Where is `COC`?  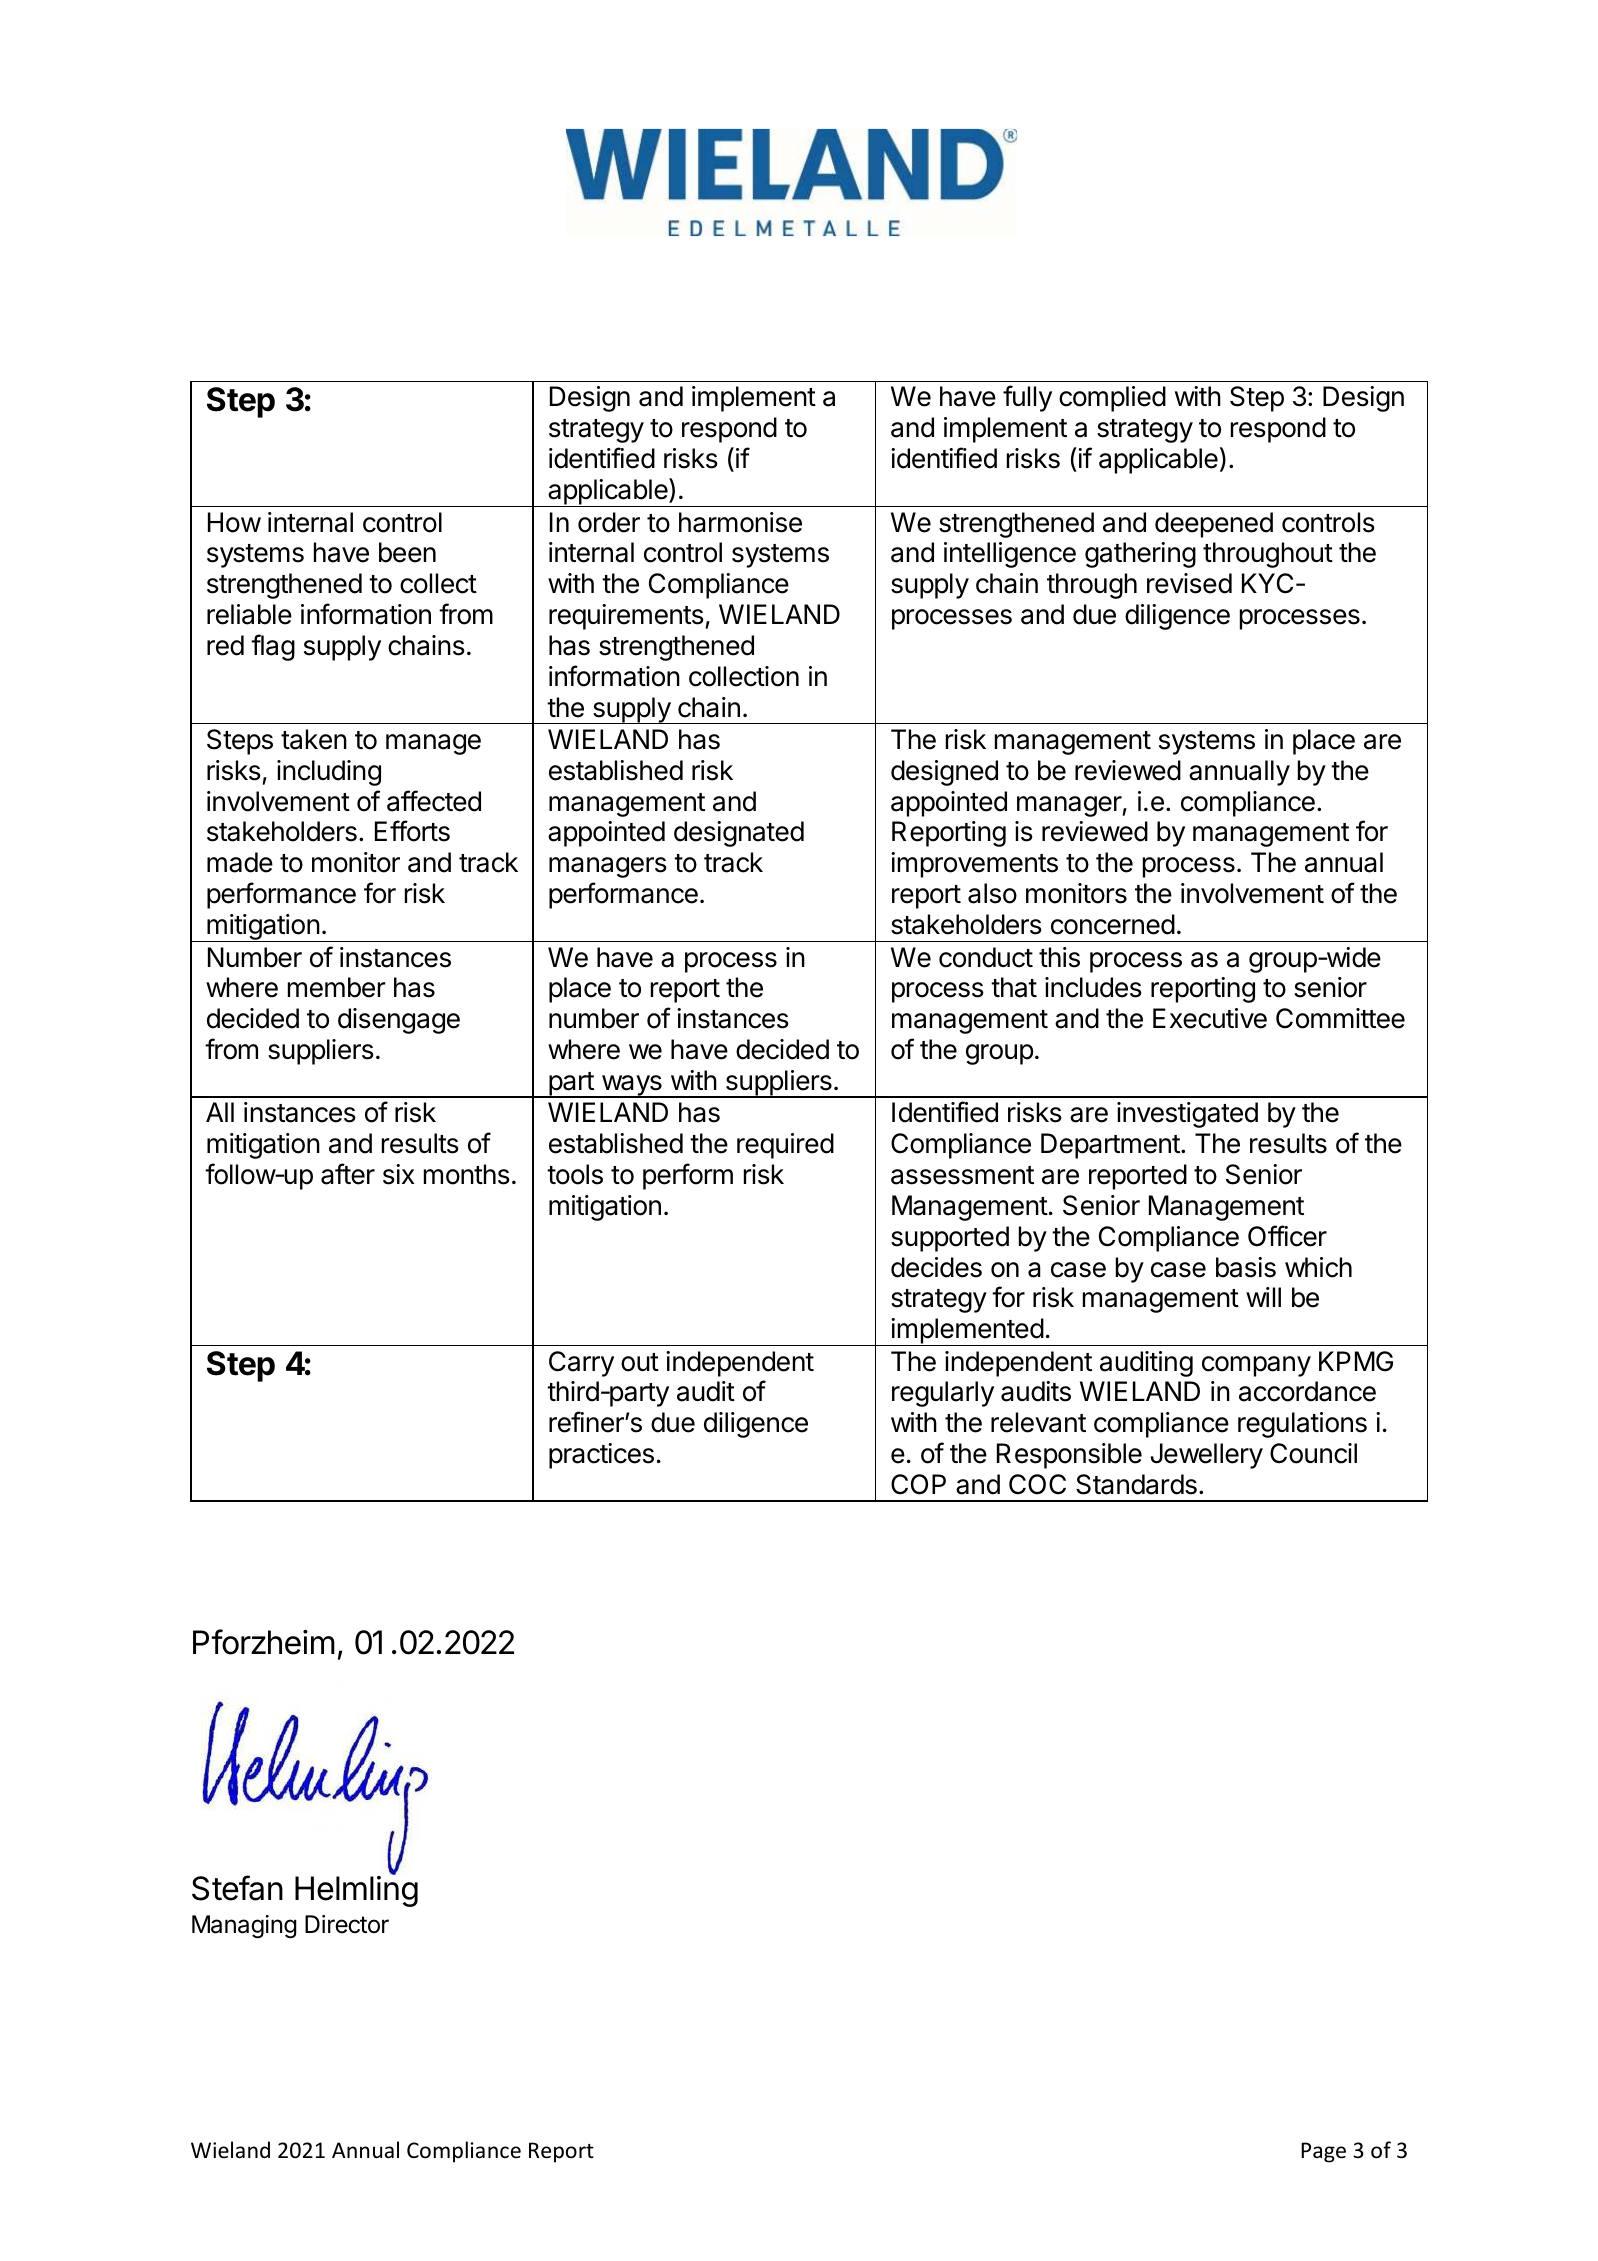 COC is located at coordinates (1037, 1484).
